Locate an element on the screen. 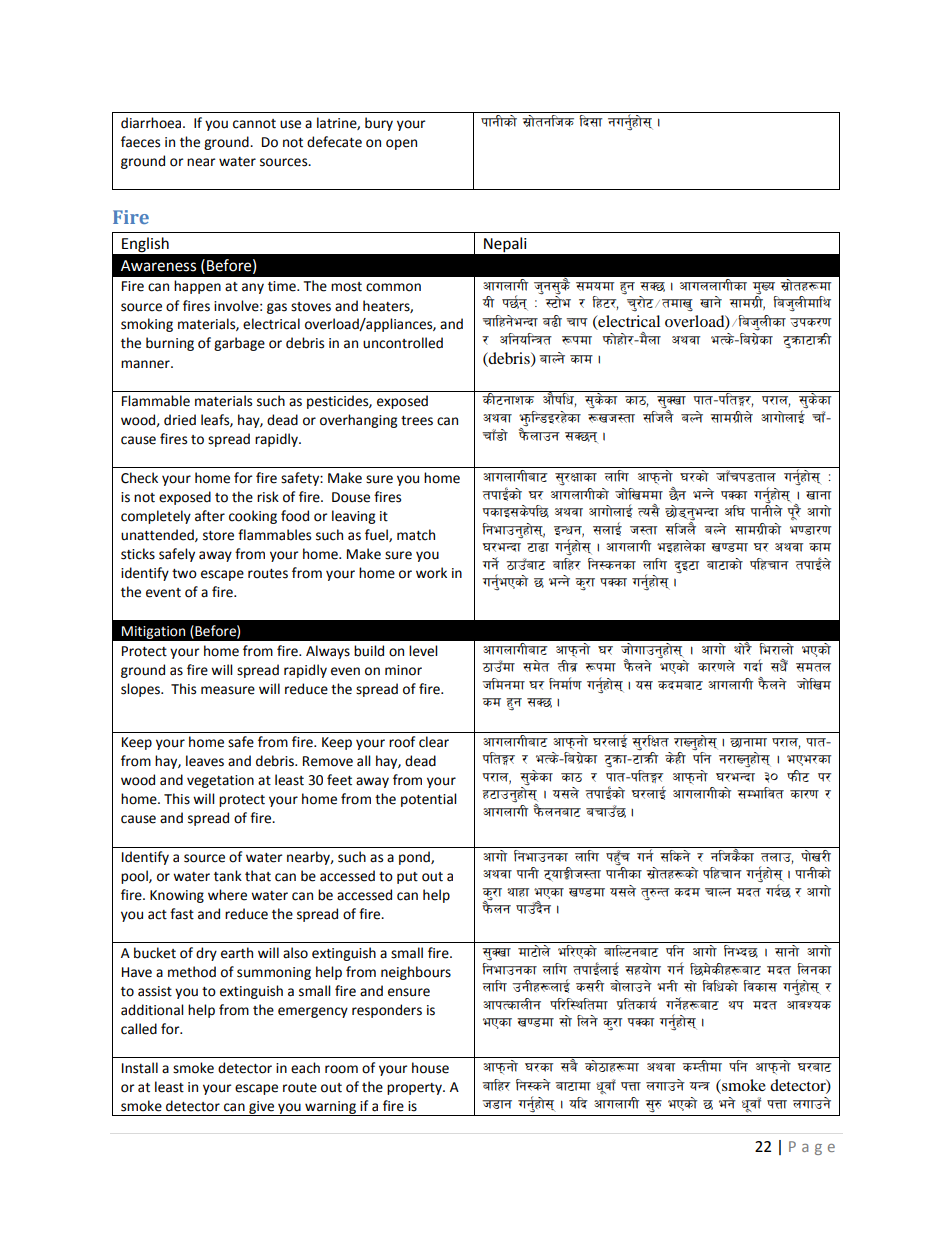 The height and width of the screenshot is (1233, 952). work is located at coordinates (431, 573).
